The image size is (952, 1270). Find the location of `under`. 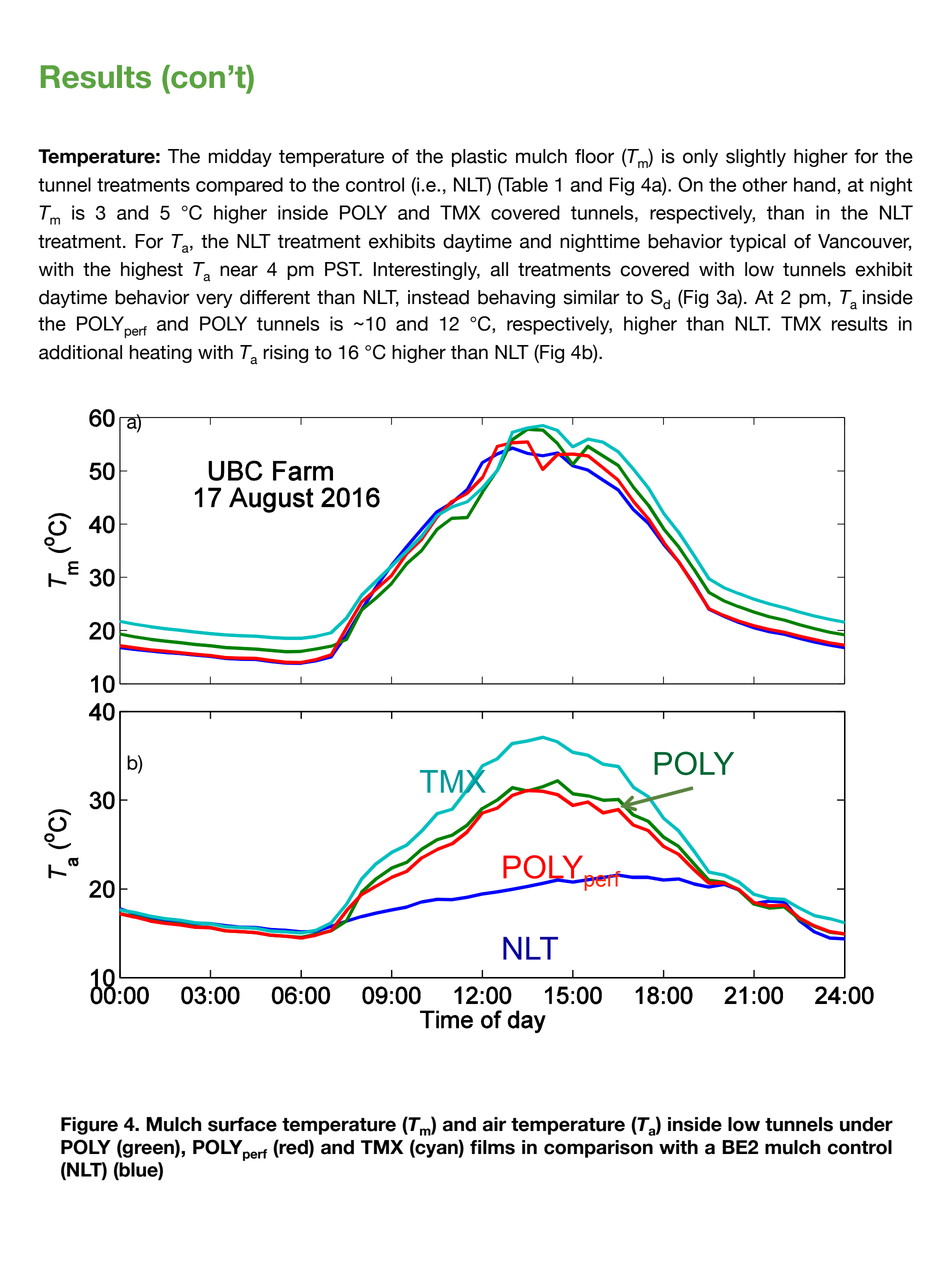

under is located at coordinates (866, 1124).
